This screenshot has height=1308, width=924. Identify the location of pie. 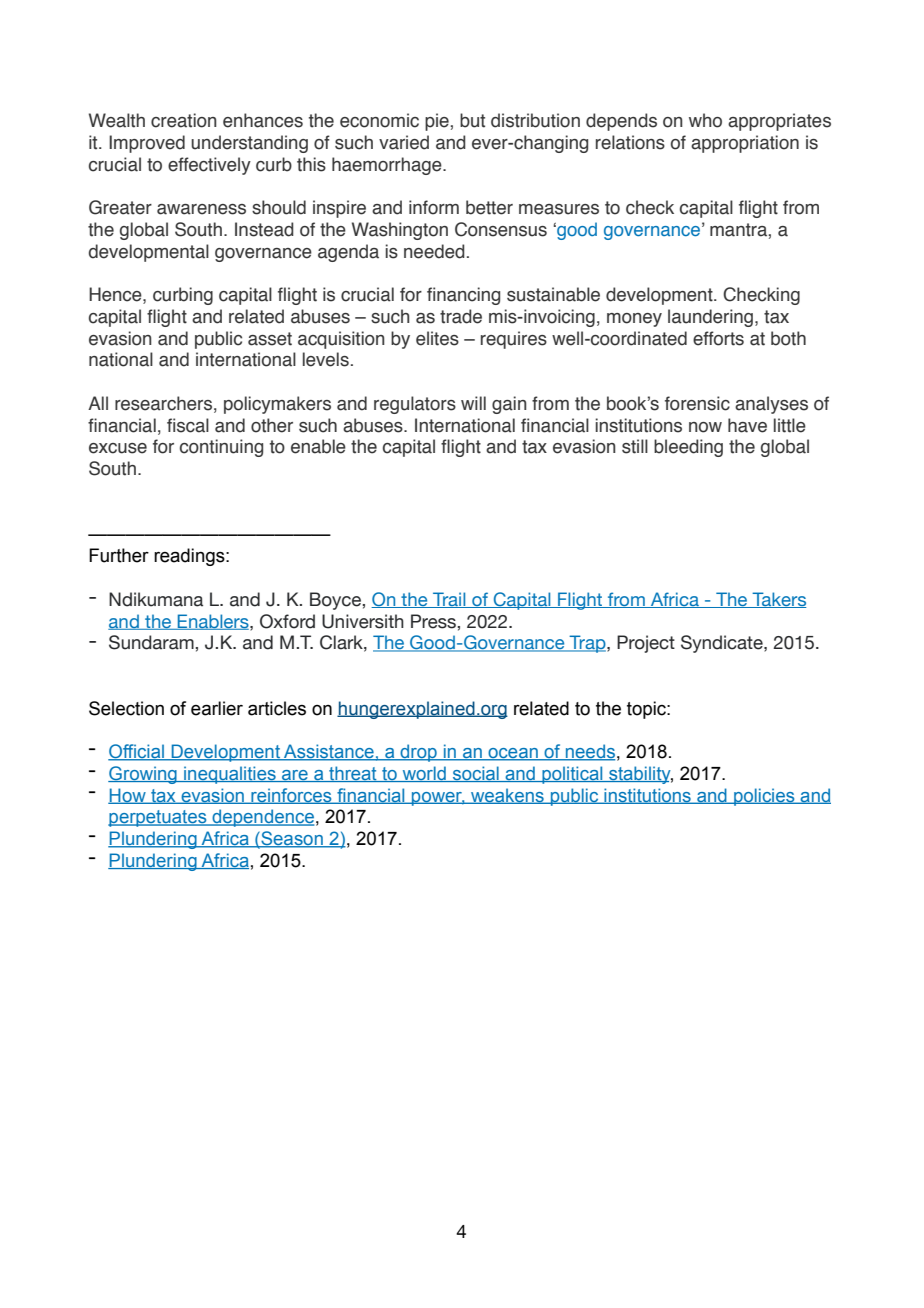
(437, 122).
